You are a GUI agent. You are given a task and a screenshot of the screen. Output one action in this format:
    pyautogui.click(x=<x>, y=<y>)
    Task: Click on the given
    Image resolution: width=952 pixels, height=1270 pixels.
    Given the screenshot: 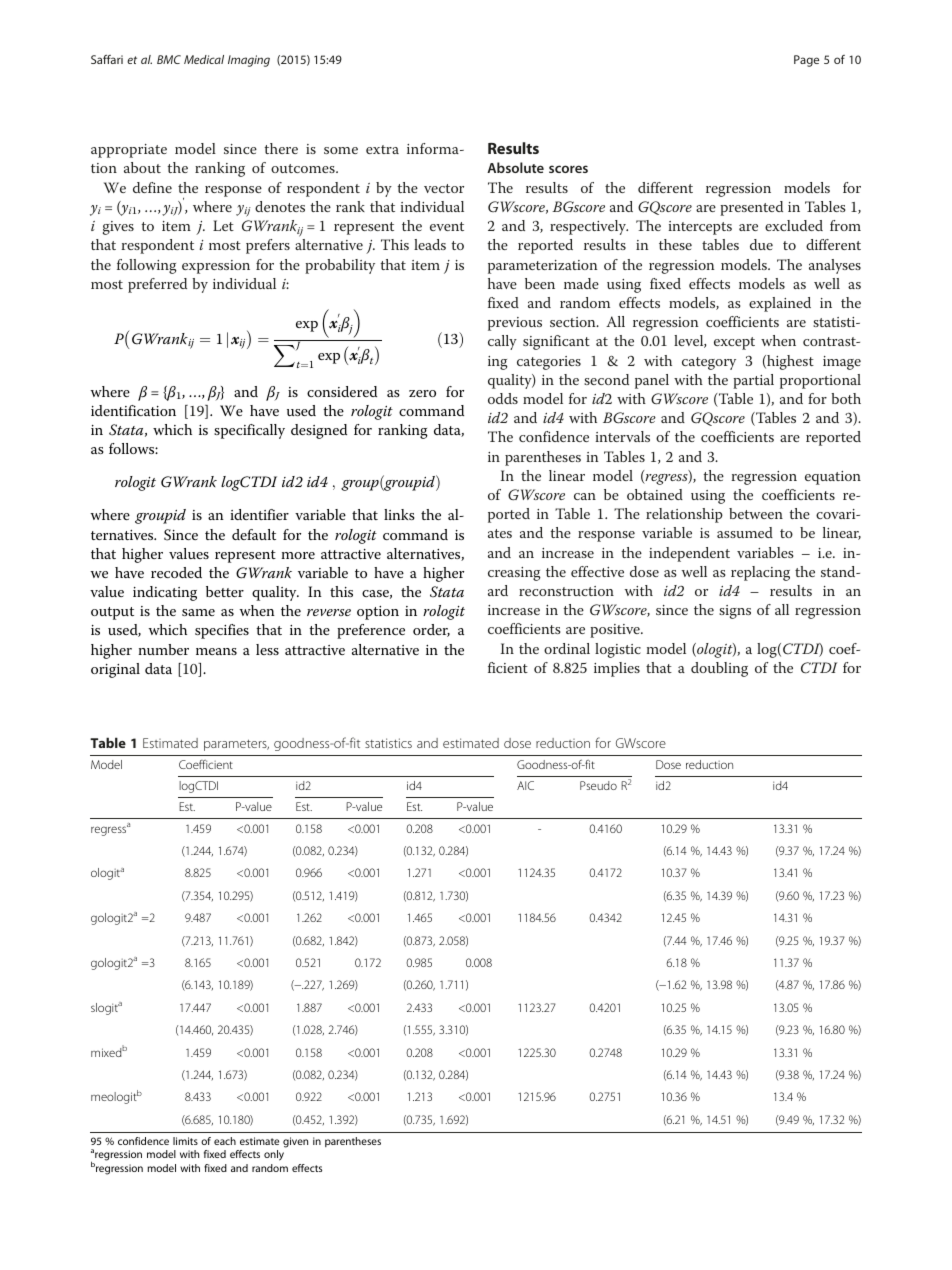 What is the action you would take?
    pyautogui.click(x=295, y=1142)
